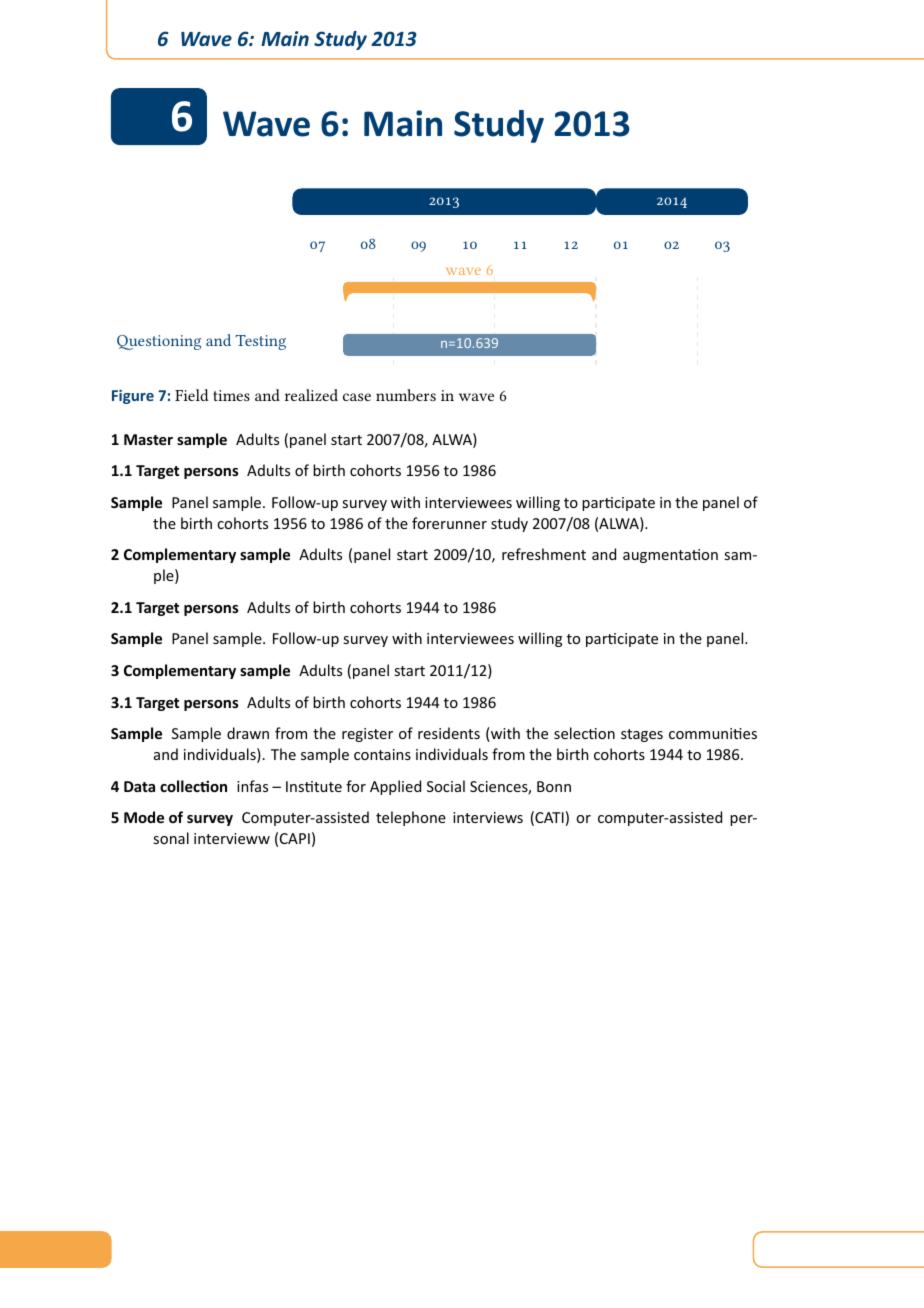  I want to click on Master, so click(148, 439).
